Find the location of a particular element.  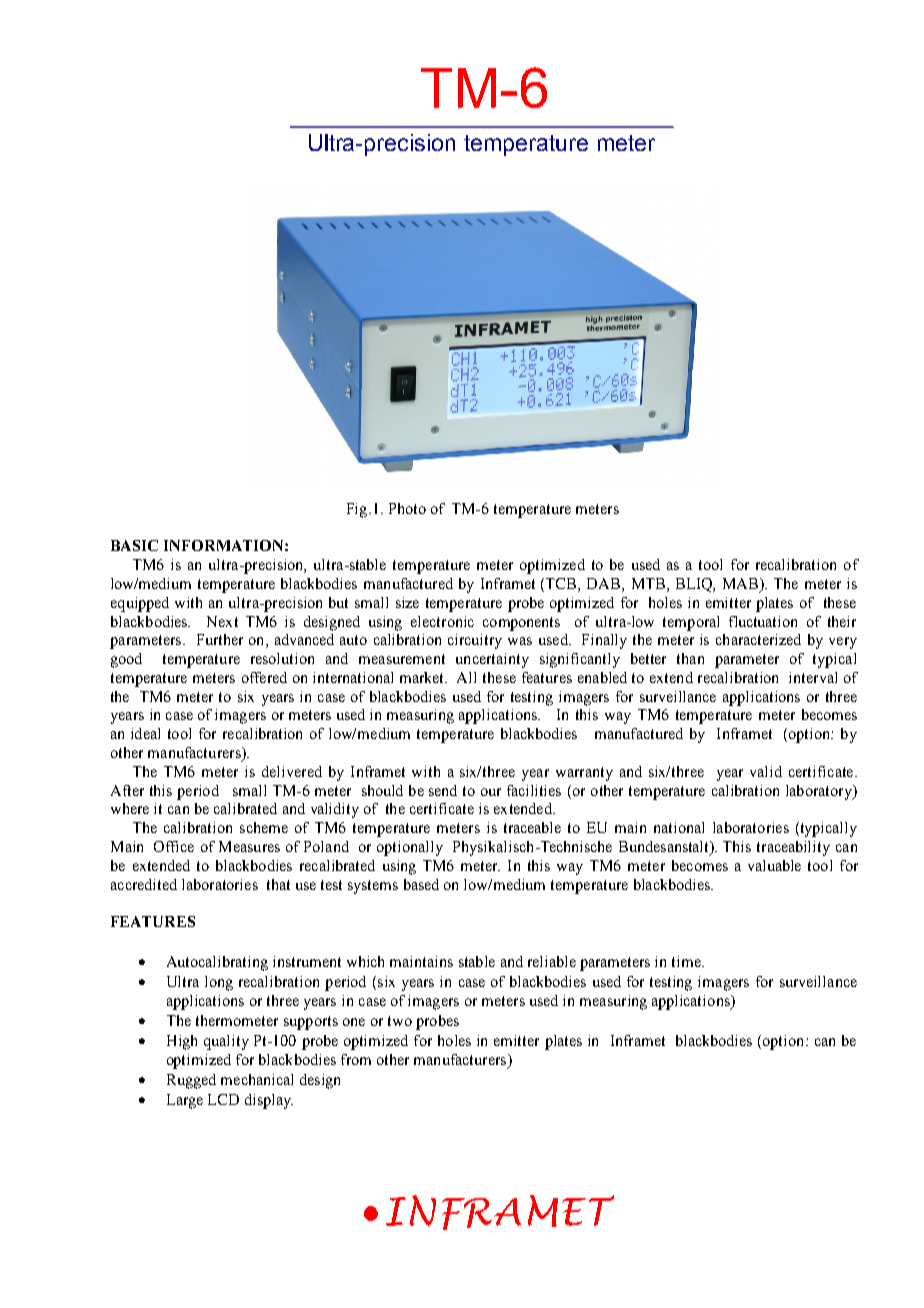

our is located at coordinates (491, 792).
